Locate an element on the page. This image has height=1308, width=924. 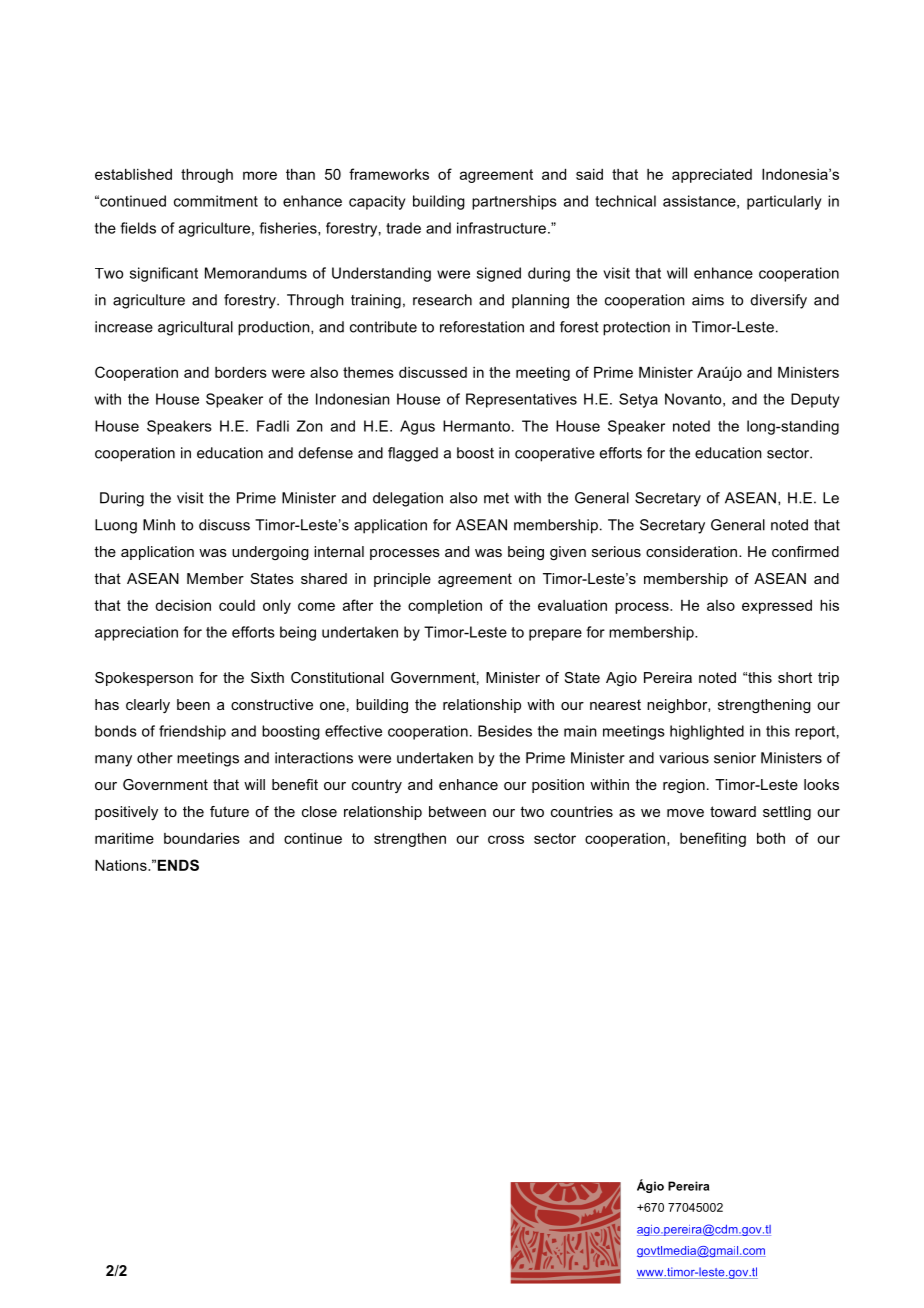
partnerships is located at coordinates (514, 202).
